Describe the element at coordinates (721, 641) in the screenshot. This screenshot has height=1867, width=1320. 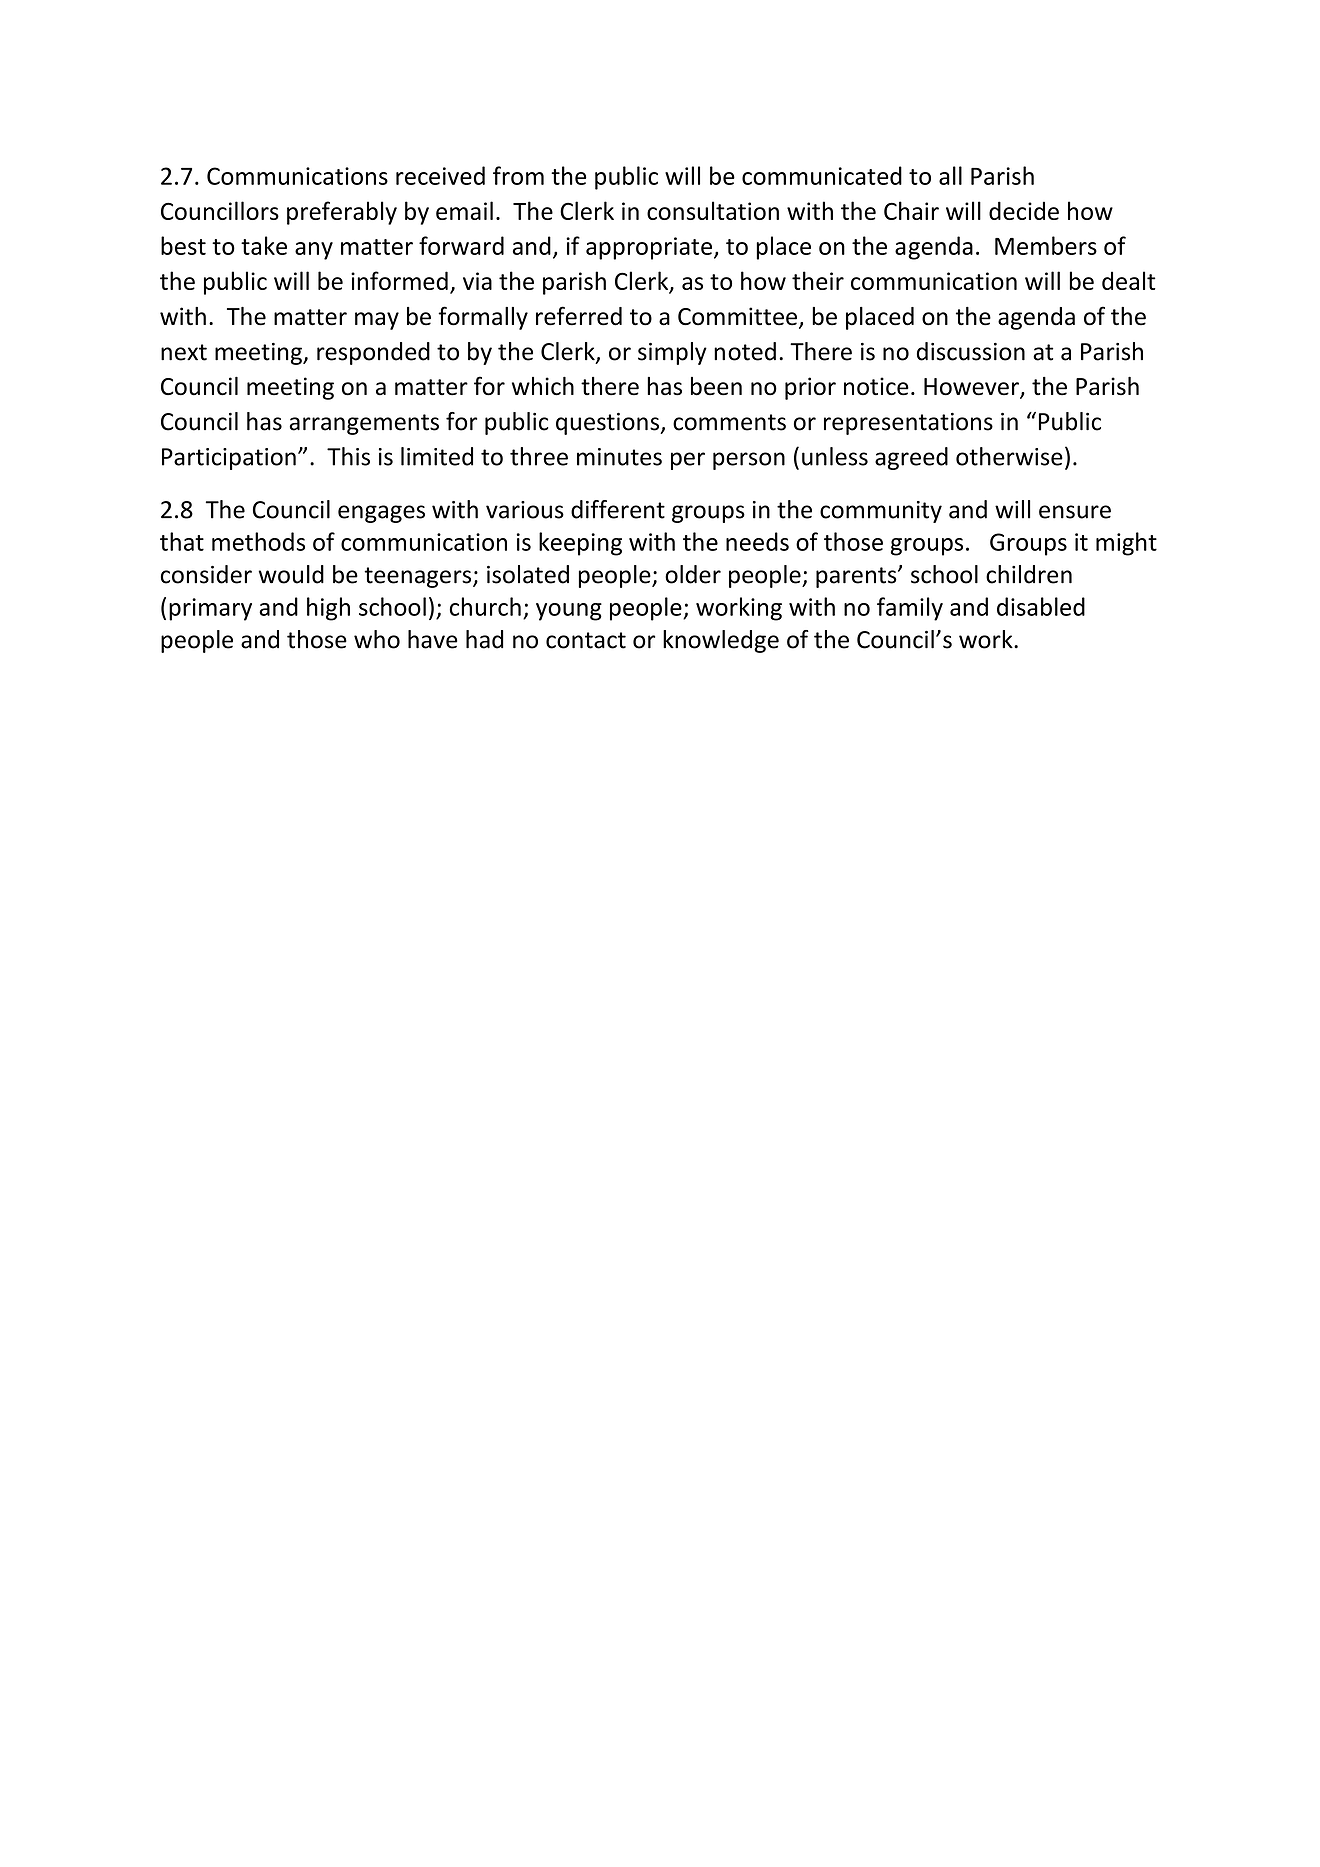
I see `knowledge` at that location.
